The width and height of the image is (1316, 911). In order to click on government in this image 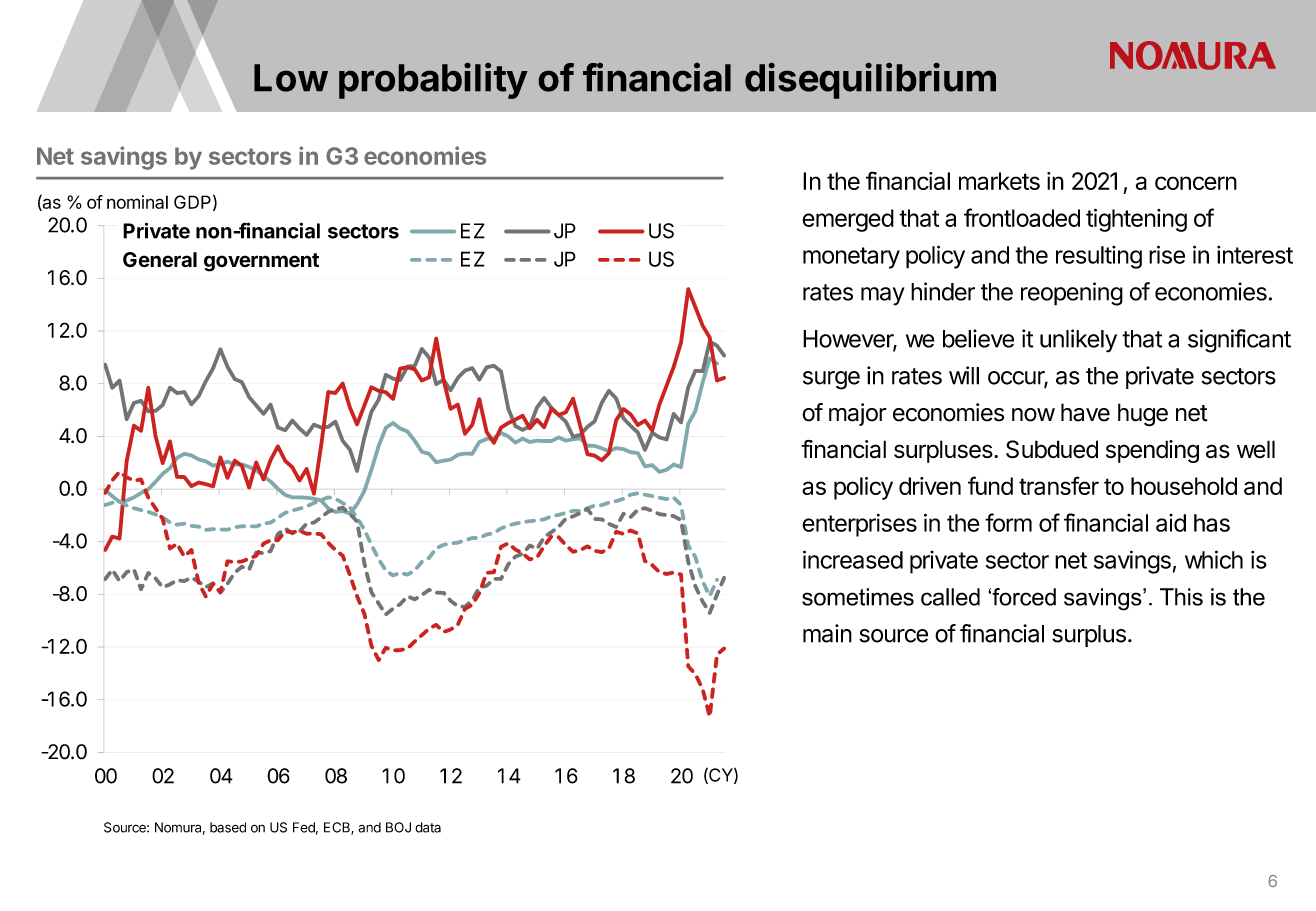, I will do `click(261, 262)`.
